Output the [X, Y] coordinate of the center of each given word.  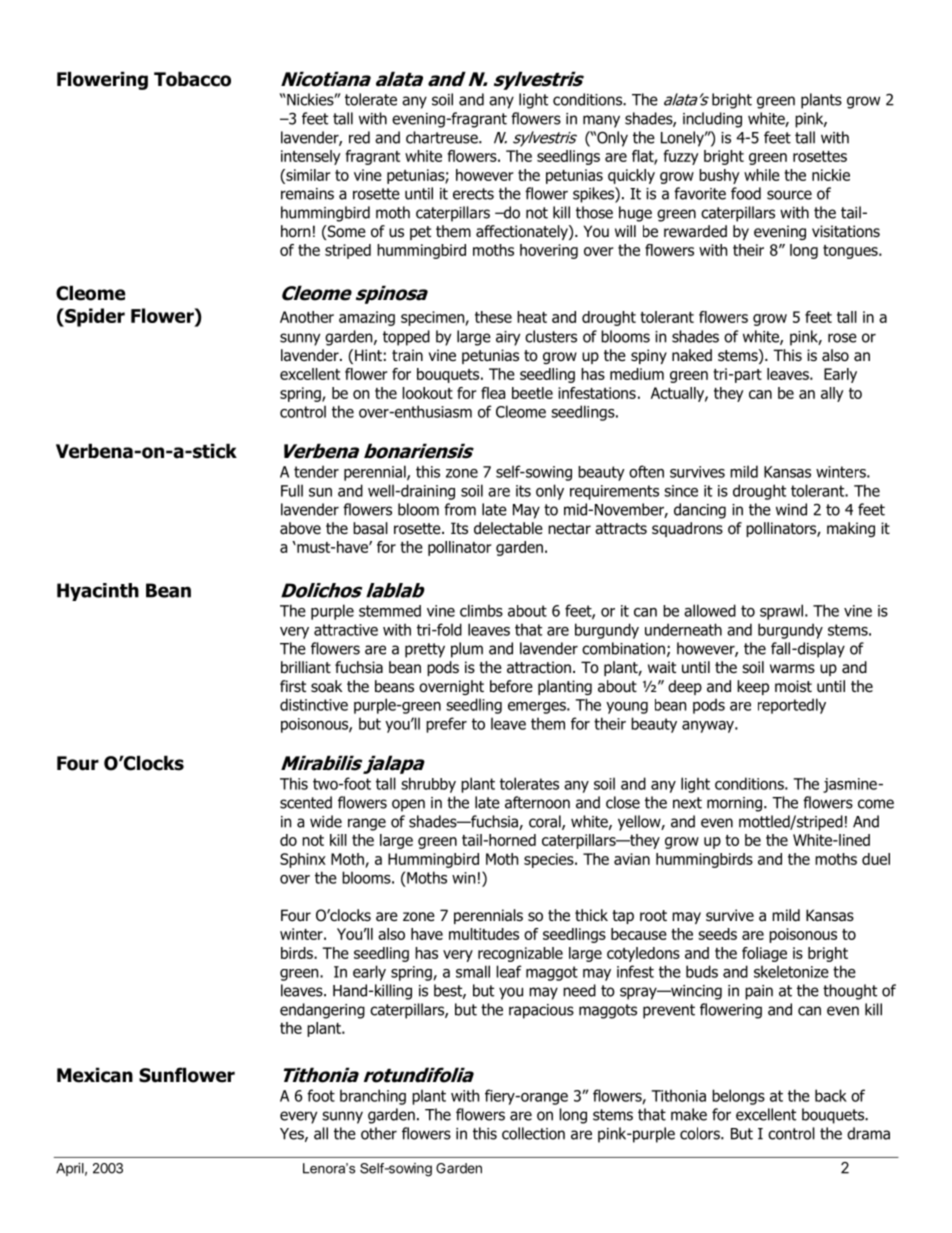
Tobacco [192, 79]
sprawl [781, 612]
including [712, 120]
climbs [481, 610]
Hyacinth [98, 592]
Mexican [95, 1075]
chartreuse [443, 137]
